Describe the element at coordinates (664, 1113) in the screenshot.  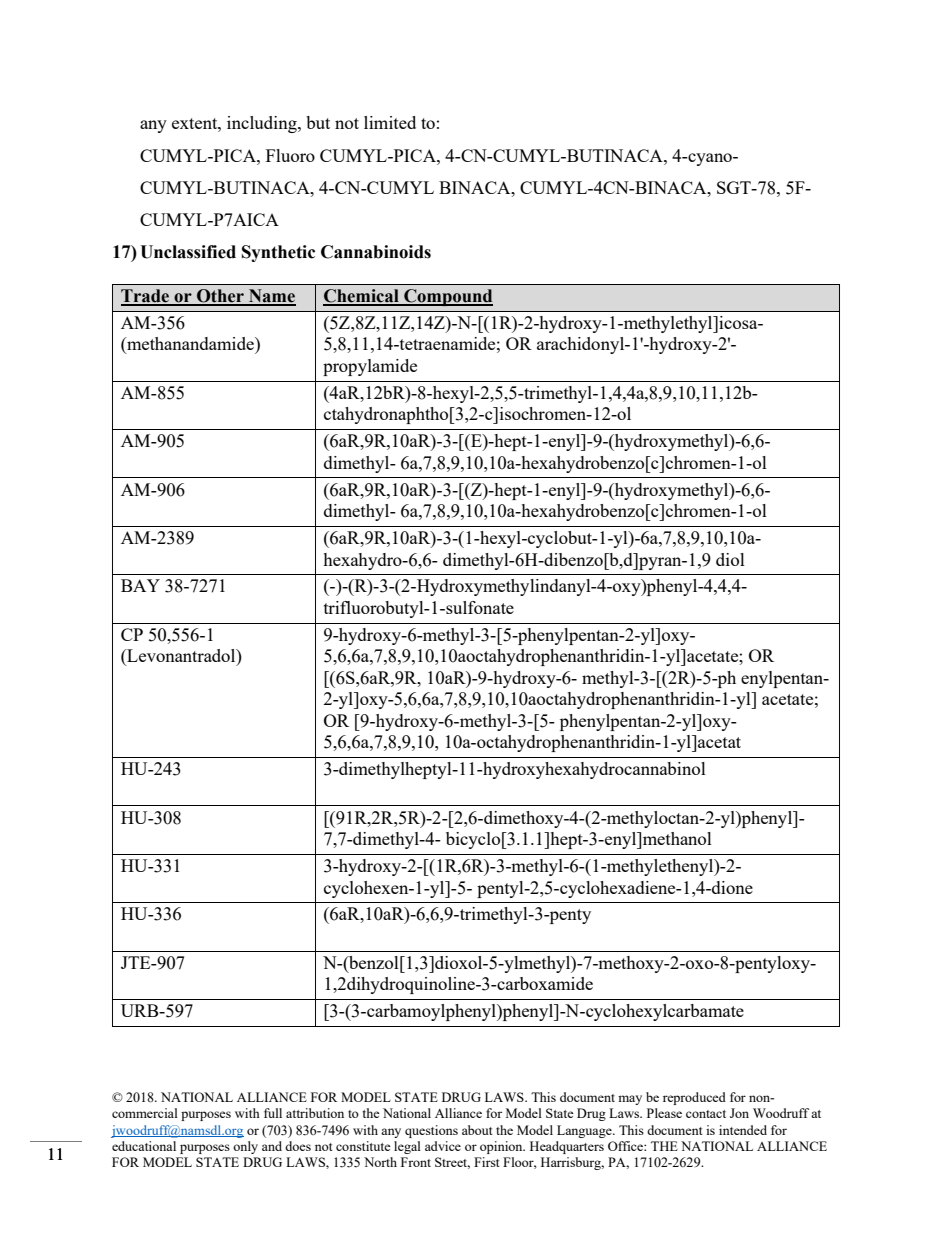
I see `Please` at that location.
